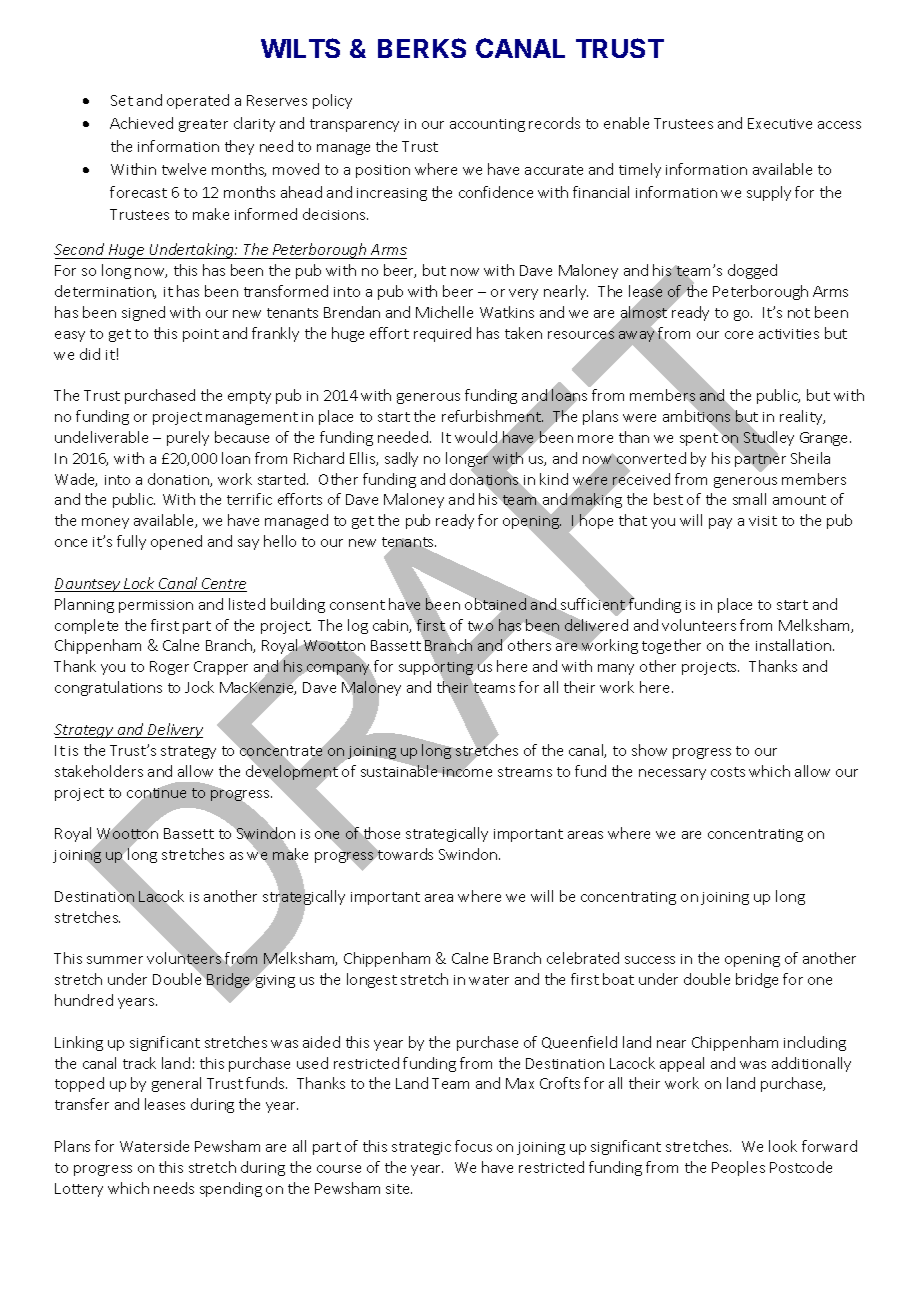 The width and height of the image is (924, 1307). I want to click on summer, so click(115, 960).
